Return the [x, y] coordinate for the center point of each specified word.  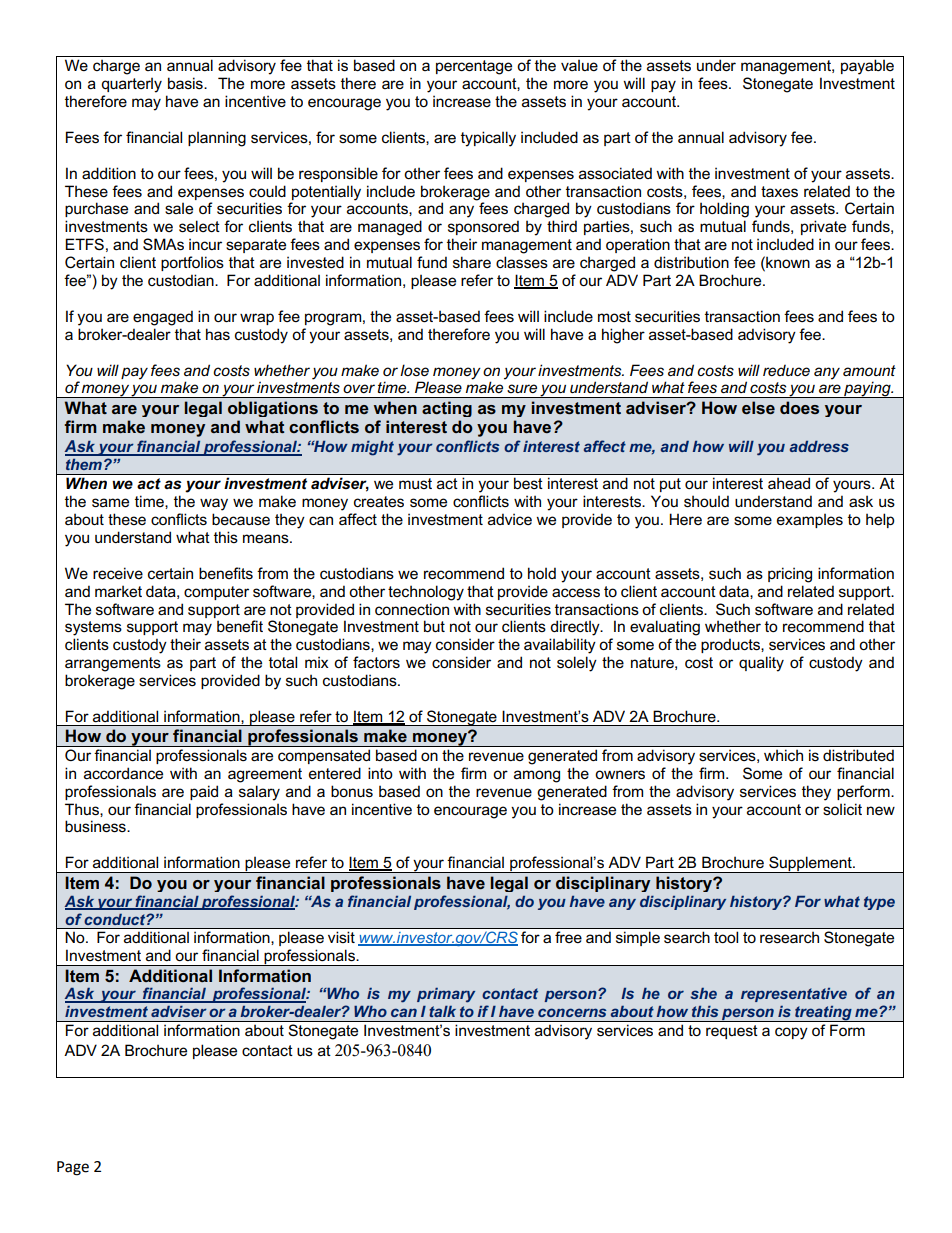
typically [488, 139]
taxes [779, 192]
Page [73, 1168]
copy [791, 1033]
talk [442, 1011]
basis [186, 83]
